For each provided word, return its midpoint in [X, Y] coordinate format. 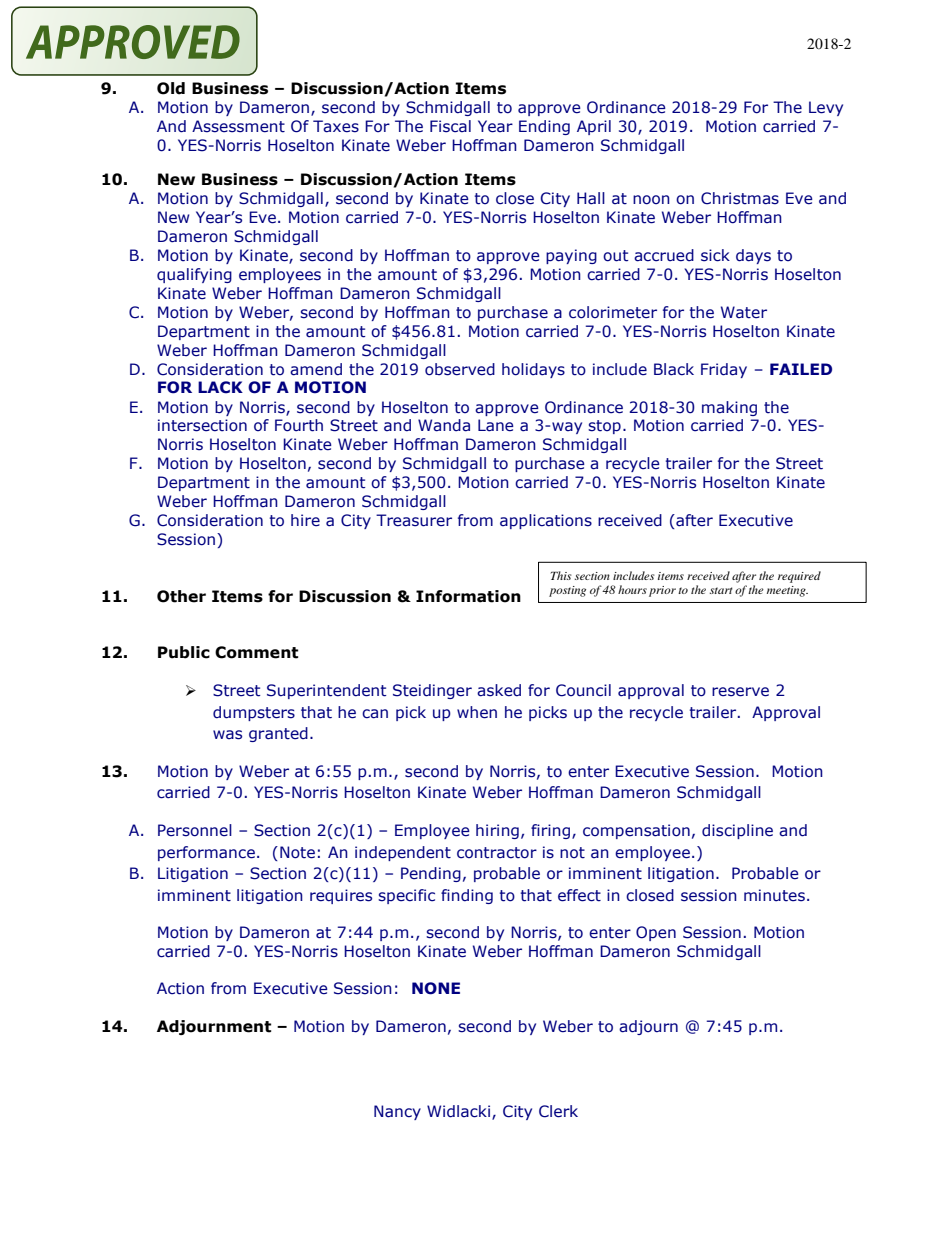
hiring [497, 831]
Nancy [397, 1112]
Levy [826, 108]
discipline [737, 831]
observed [460, 369]
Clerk [558, 1111]
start [721, 590]
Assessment [238, 126]
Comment [256, 652]
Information [468, 596]
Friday [724, 370]
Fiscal [450, 126]
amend [316, 369]
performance [206, 853]
